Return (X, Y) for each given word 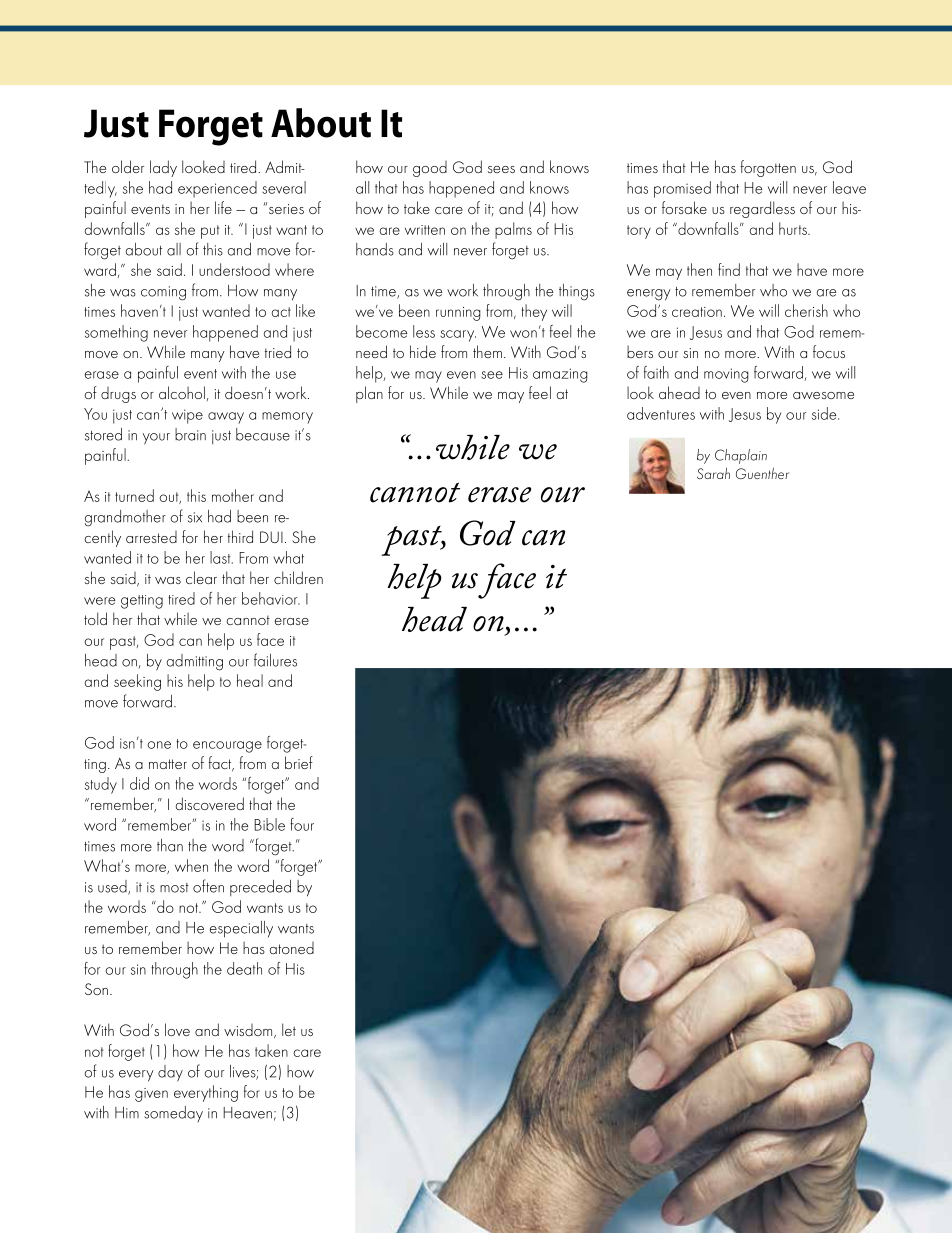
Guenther (762, 473)
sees (501, 169)
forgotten (768, 168)
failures (275, 660)
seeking (137, 682)
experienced (217, 189)
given (151, 1095)
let (289, 1029)
